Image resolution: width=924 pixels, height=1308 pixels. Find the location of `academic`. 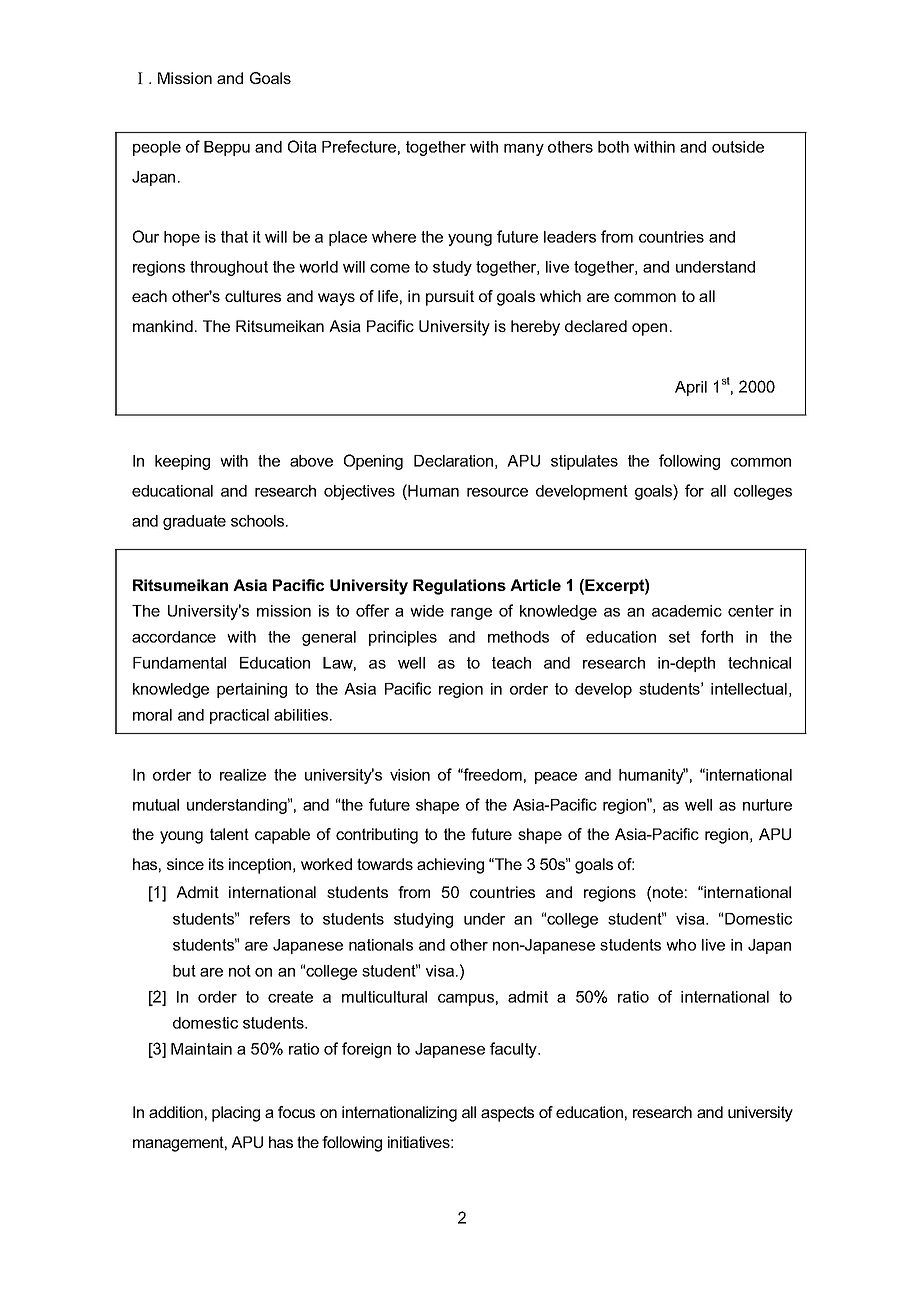

academic is located at coordinates (687, 611).
